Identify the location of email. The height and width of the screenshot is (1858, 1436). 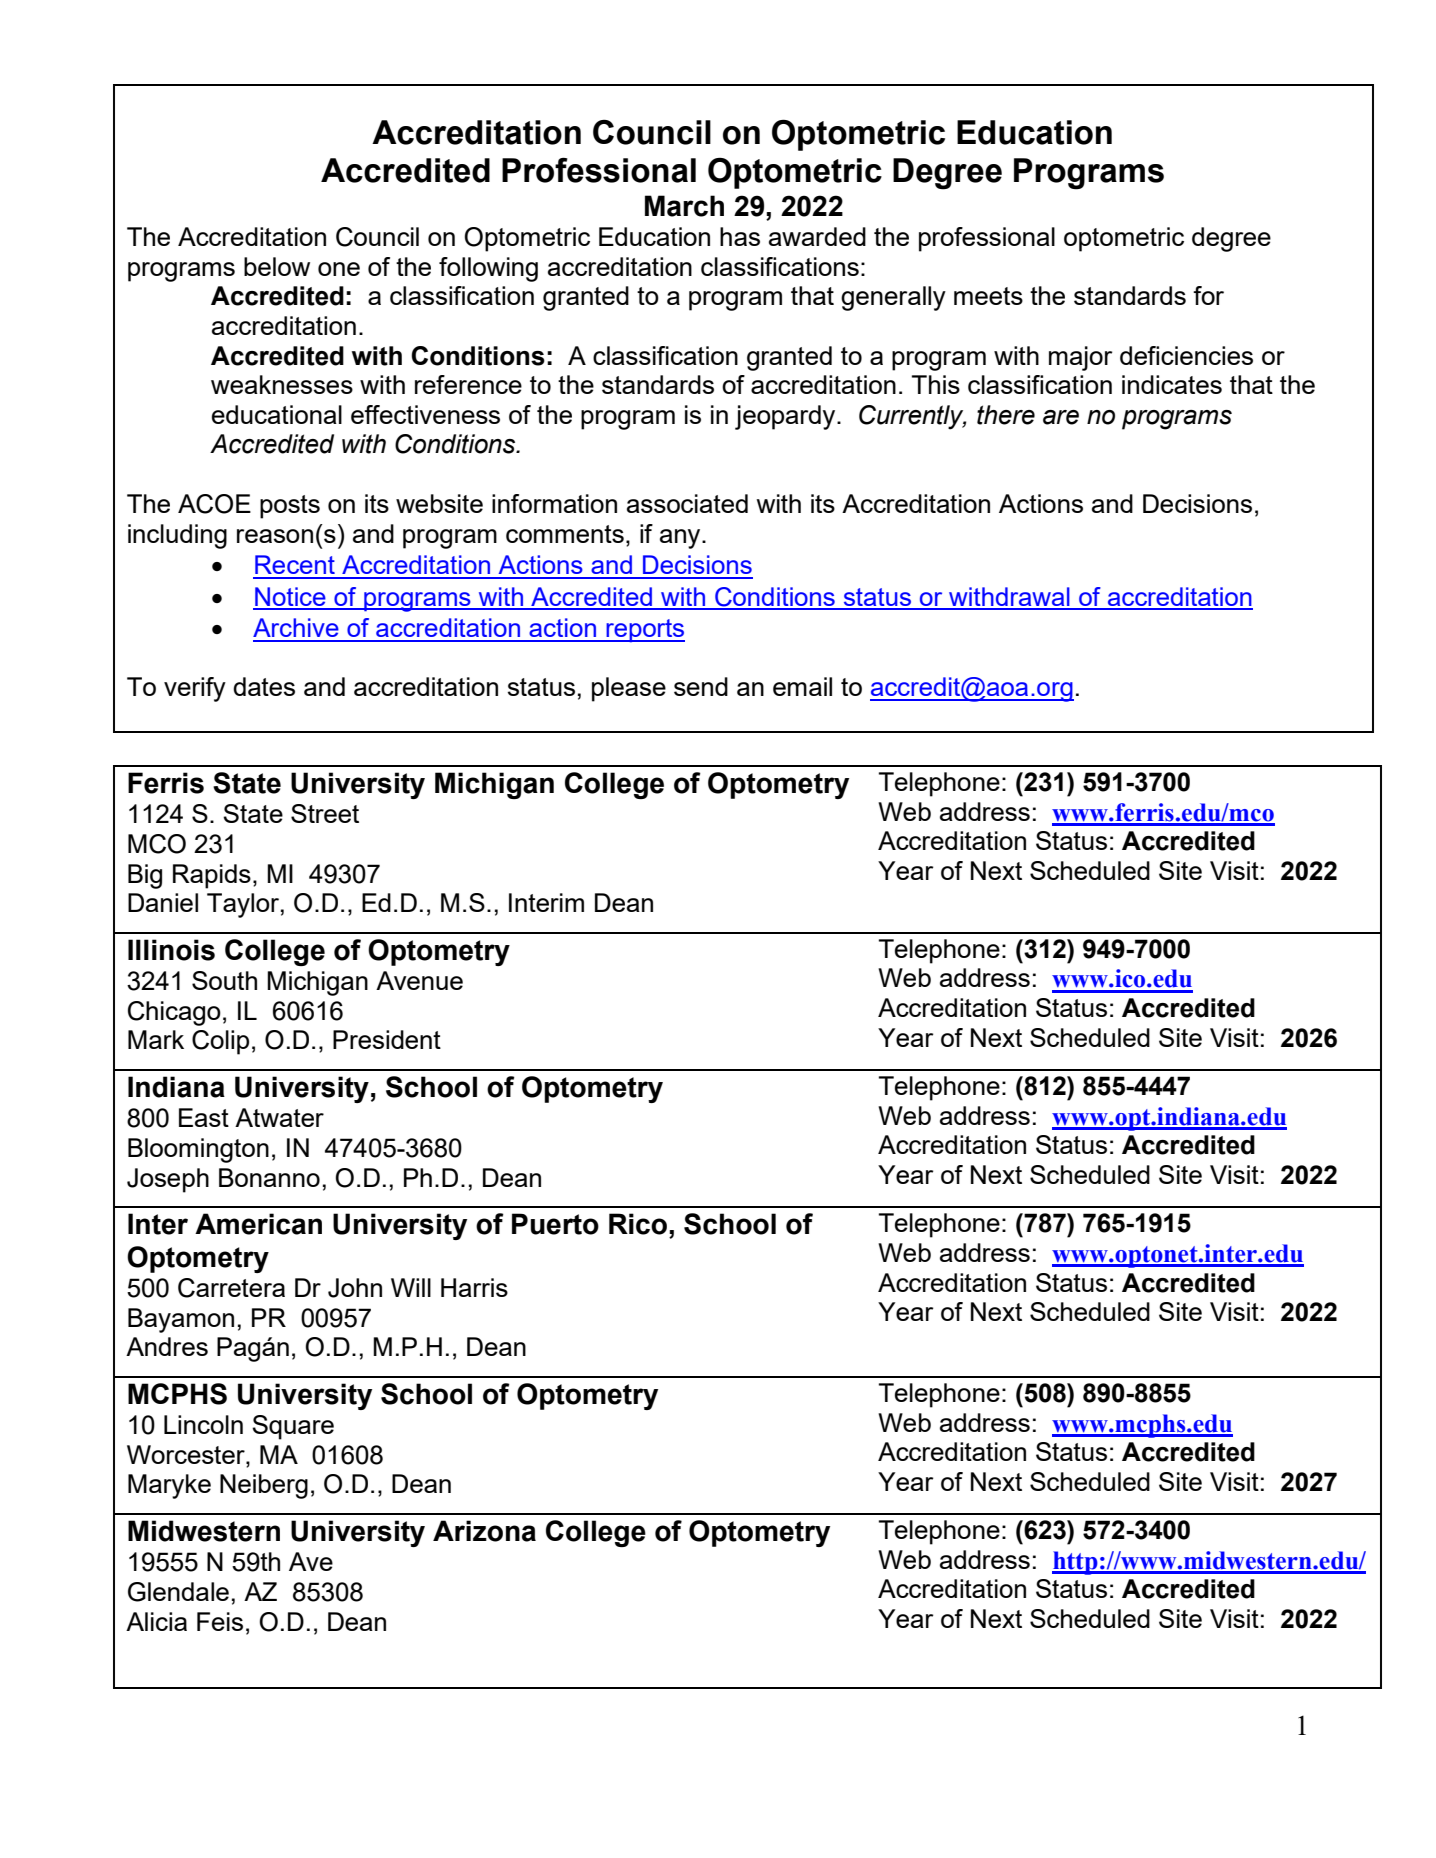
(802, 686).
